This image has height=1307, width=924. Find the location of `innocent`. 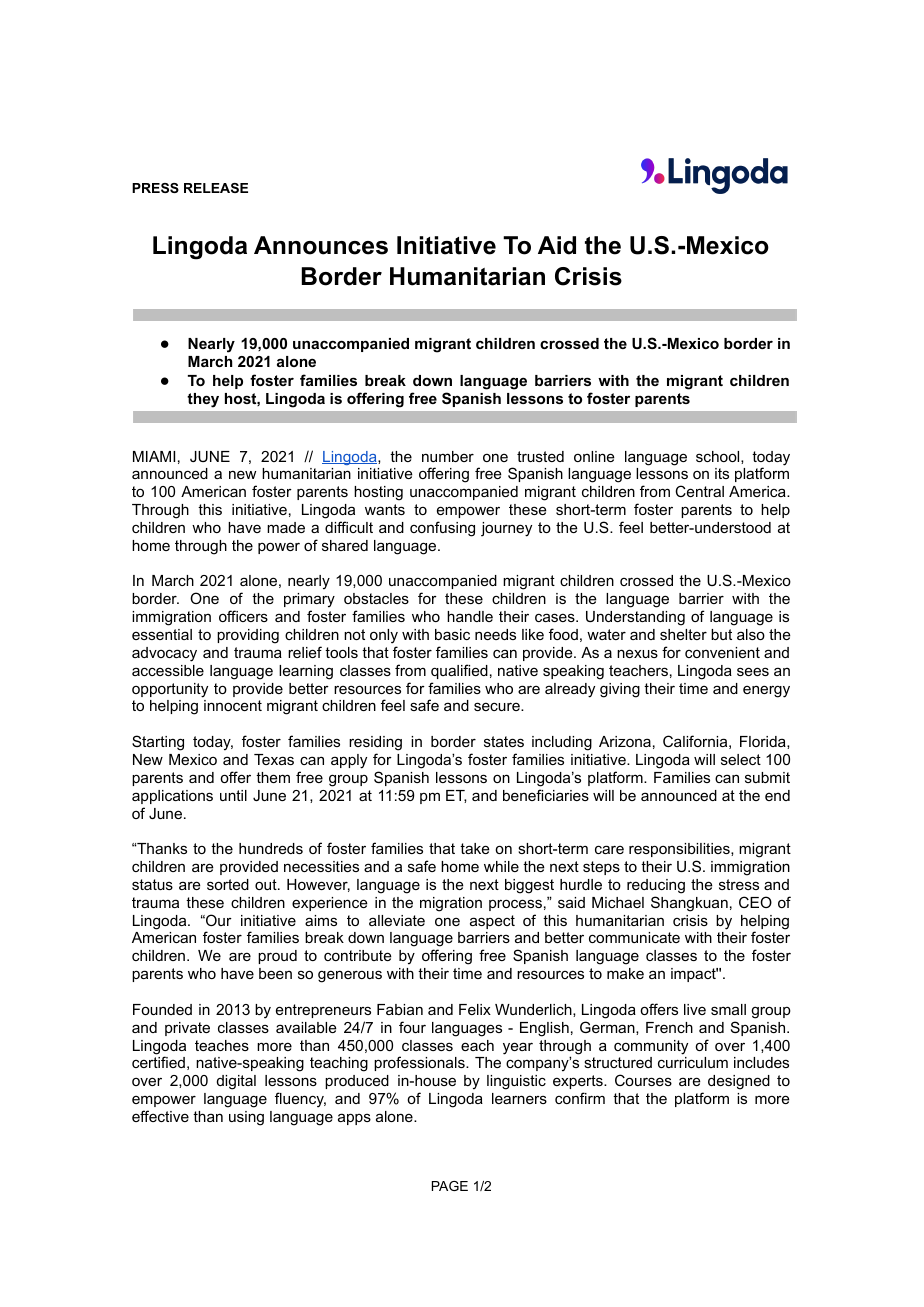

innocent is located at coordinates (233, 705).
